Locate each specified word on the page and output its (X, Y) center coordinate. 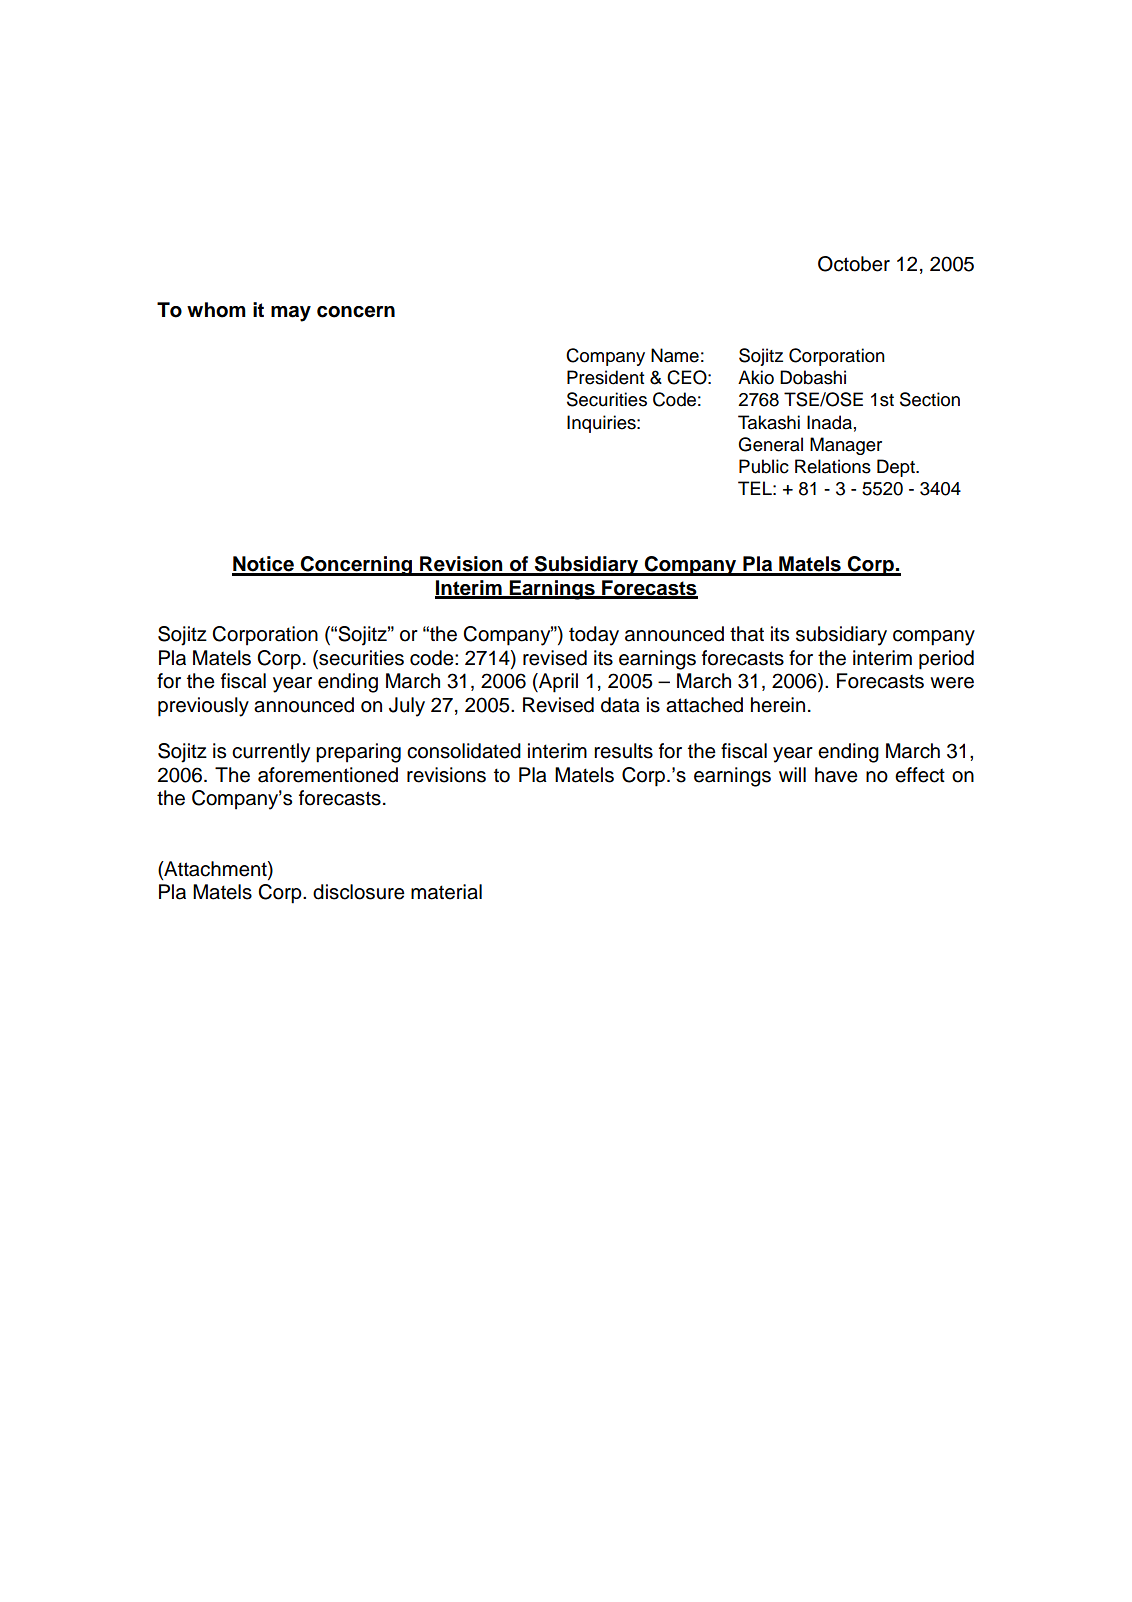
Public (764, 466)
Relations (833, 466)
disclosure (359, 892)
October (854, 264)
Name (675, 355)
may (291, 314)
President (605, 377)
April (557, 683)
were (952, 683)
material (446, 892)
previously (203, 707)
